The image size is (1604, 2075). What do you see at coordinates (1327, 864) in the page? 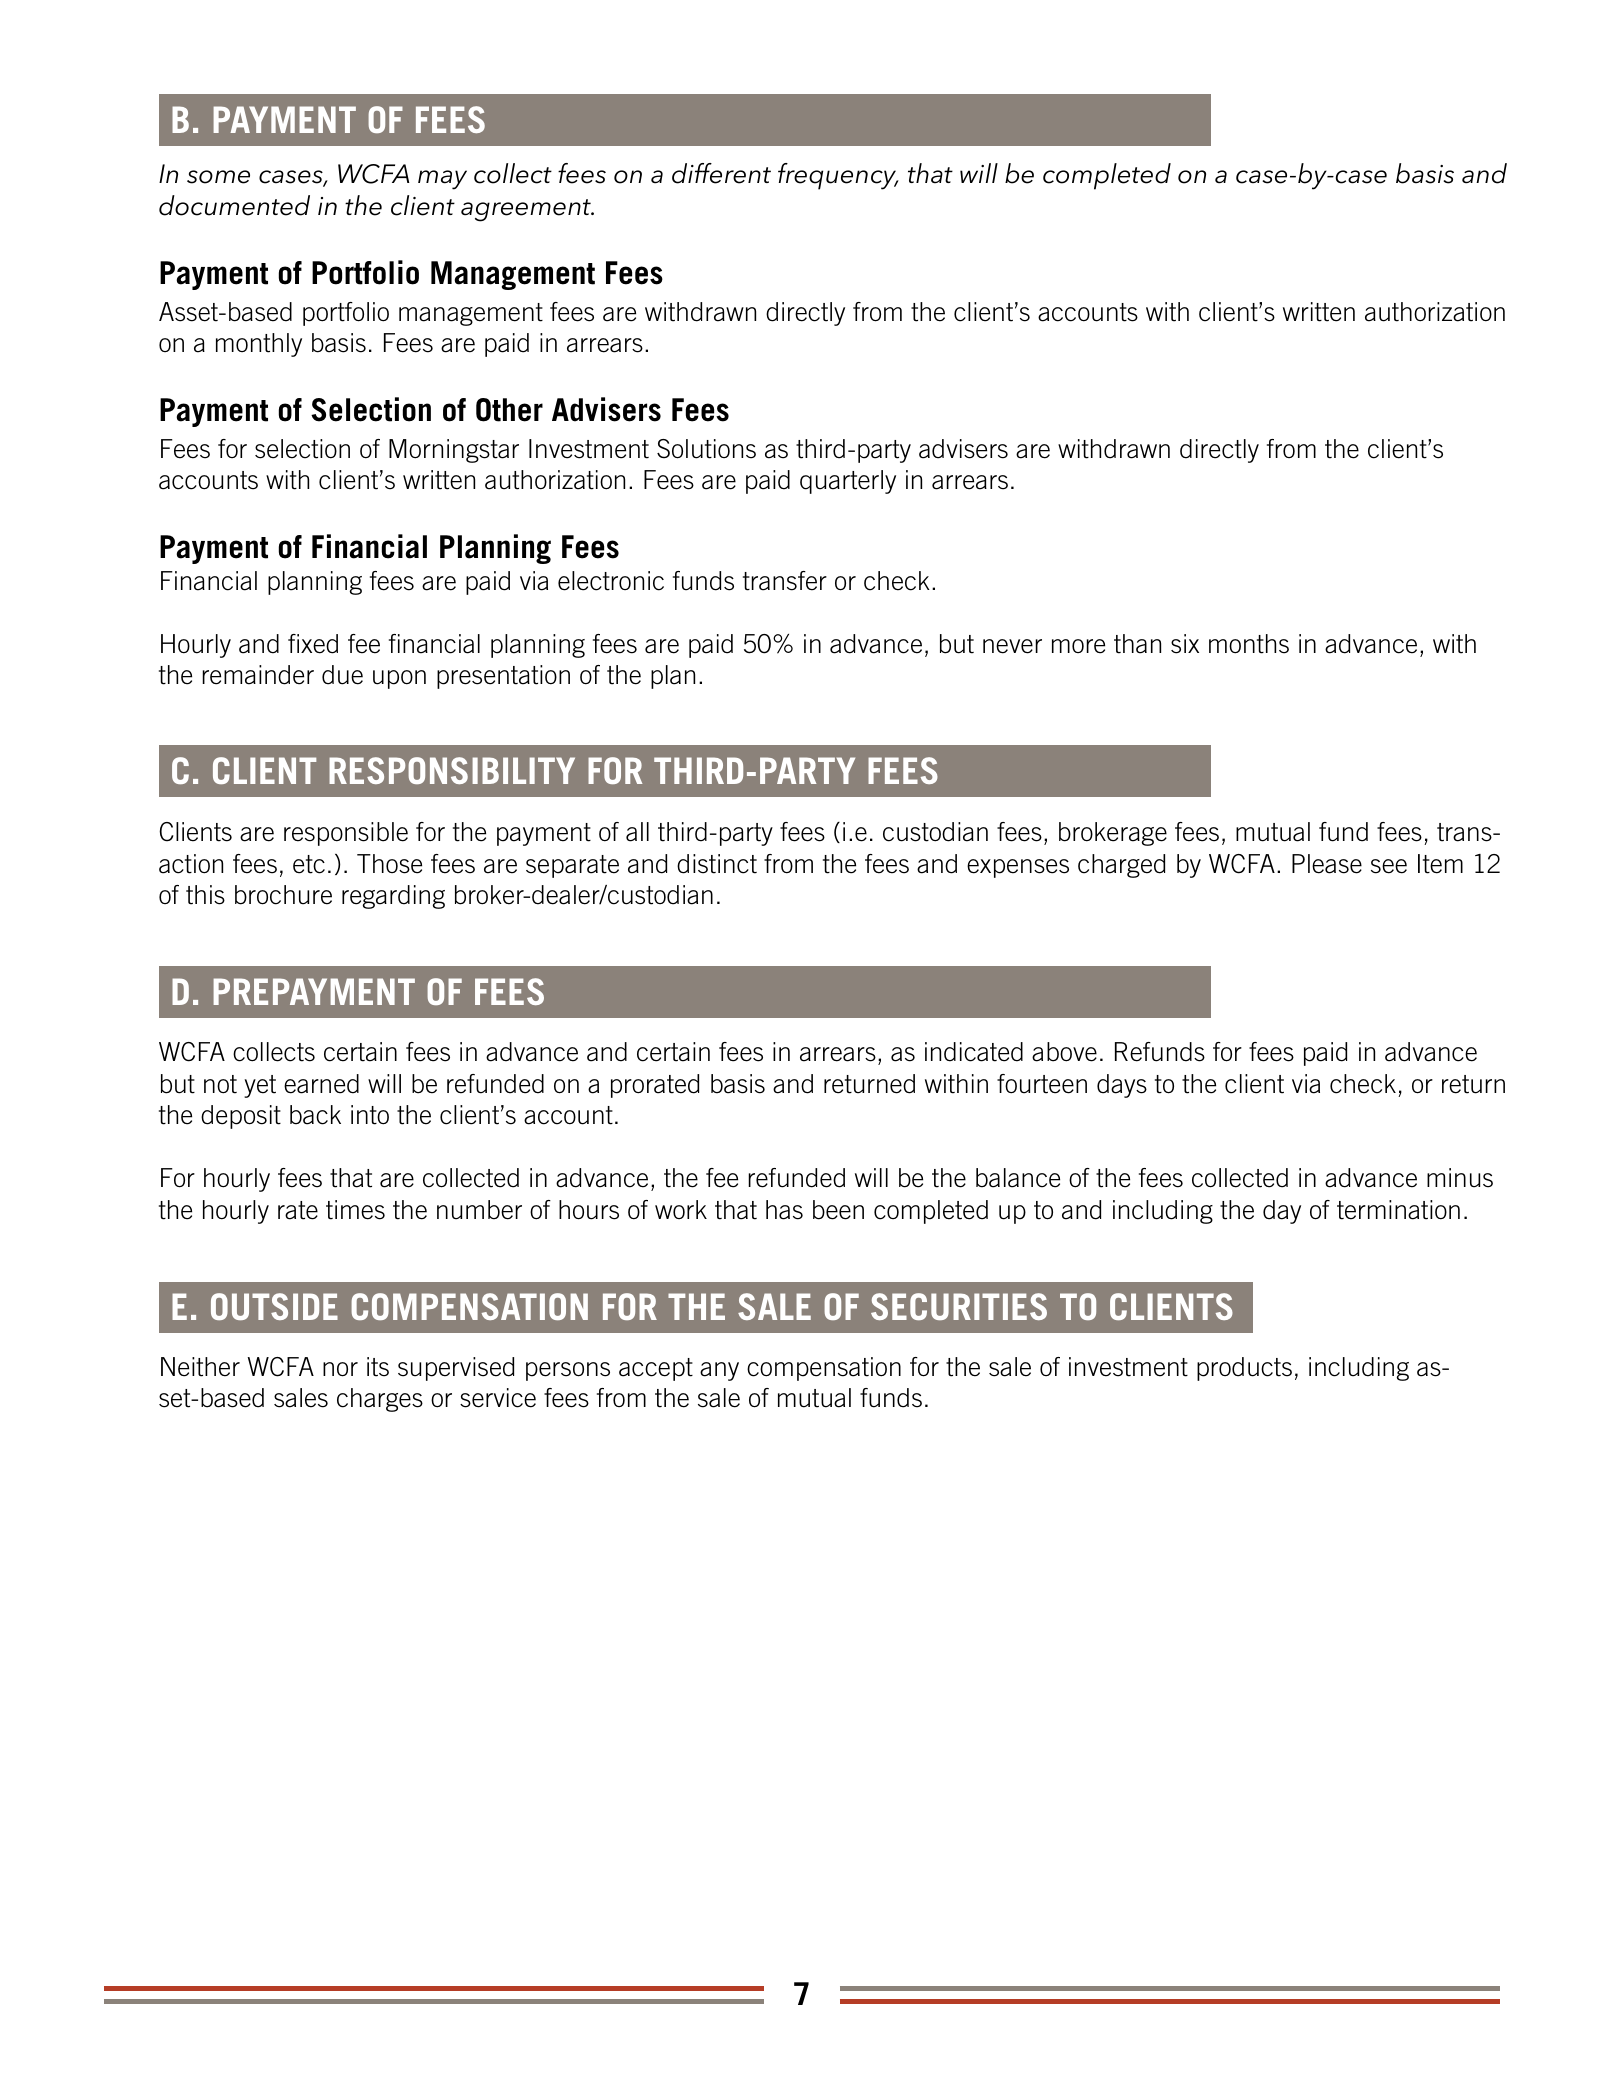
I see `Please` at bounding box center [1327, 864].
